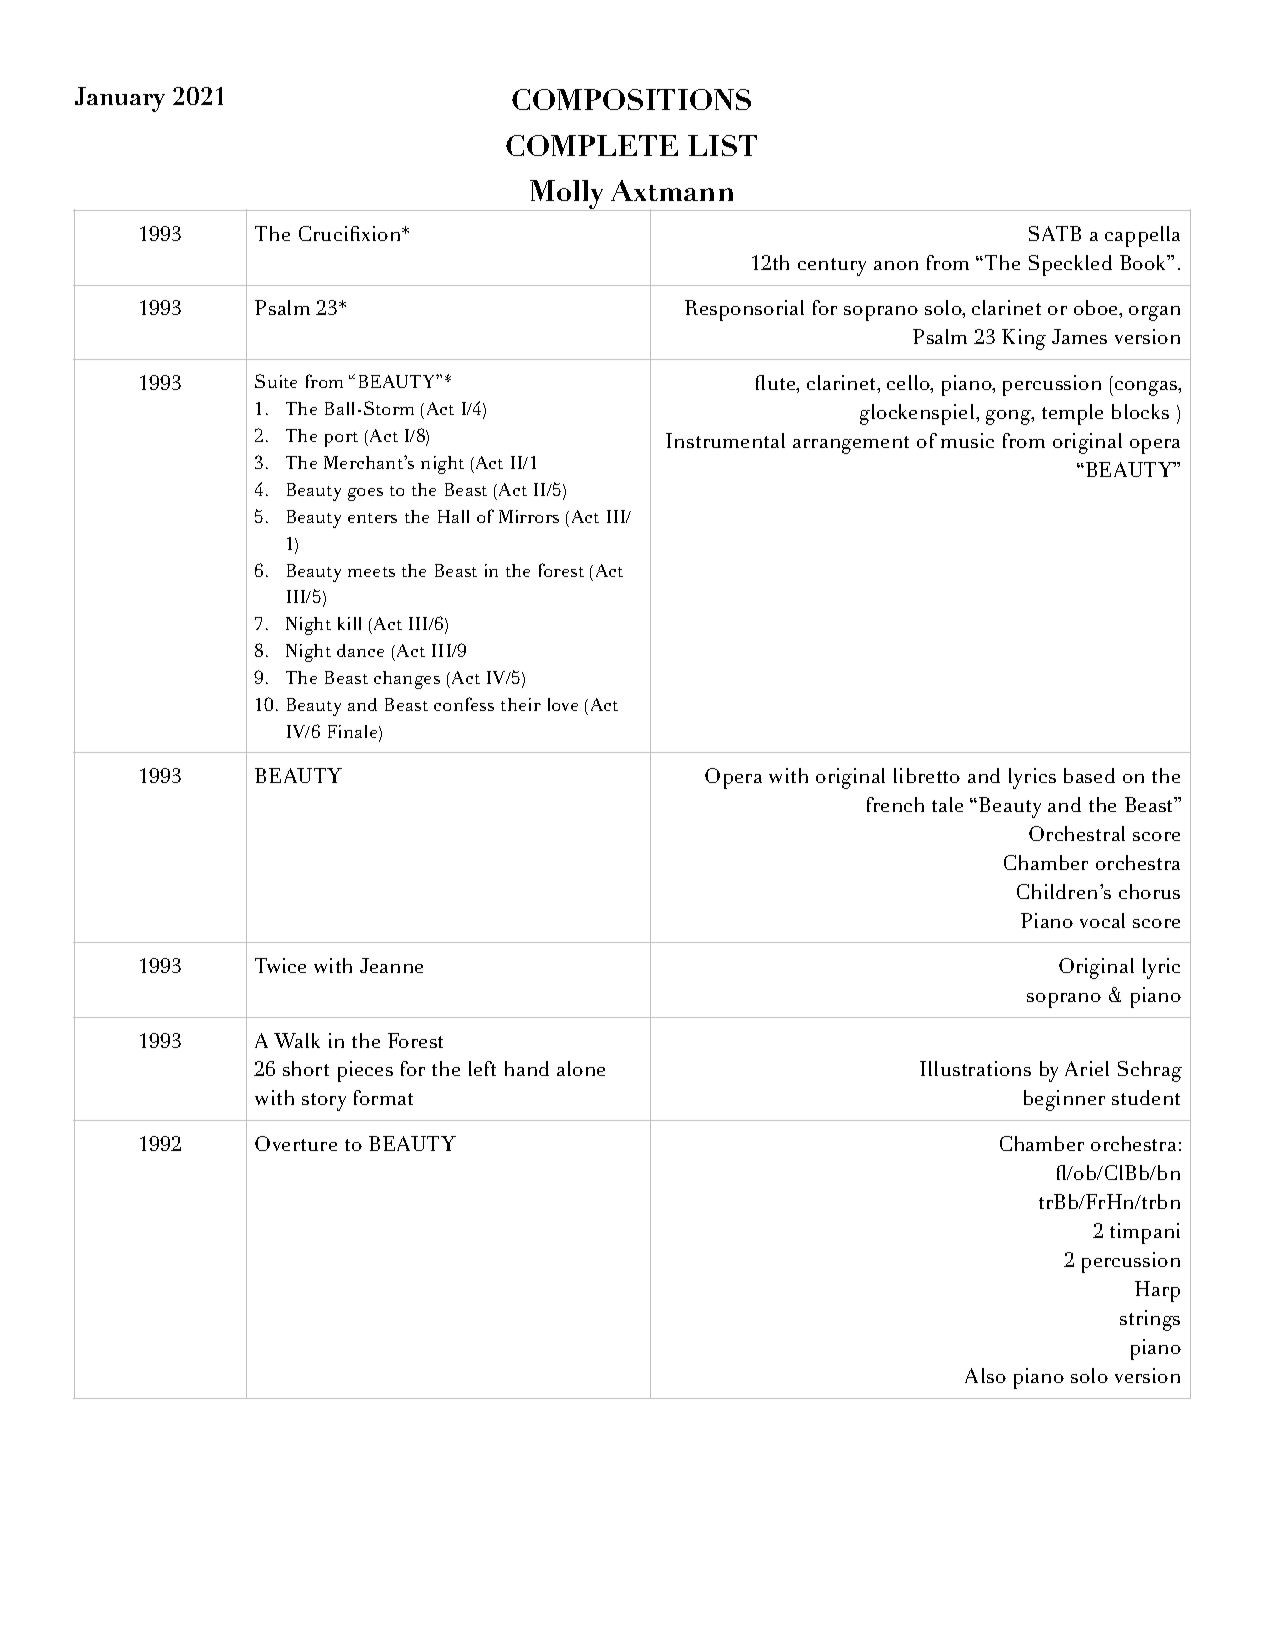  I want to click on Twice, so click(280, 965).
